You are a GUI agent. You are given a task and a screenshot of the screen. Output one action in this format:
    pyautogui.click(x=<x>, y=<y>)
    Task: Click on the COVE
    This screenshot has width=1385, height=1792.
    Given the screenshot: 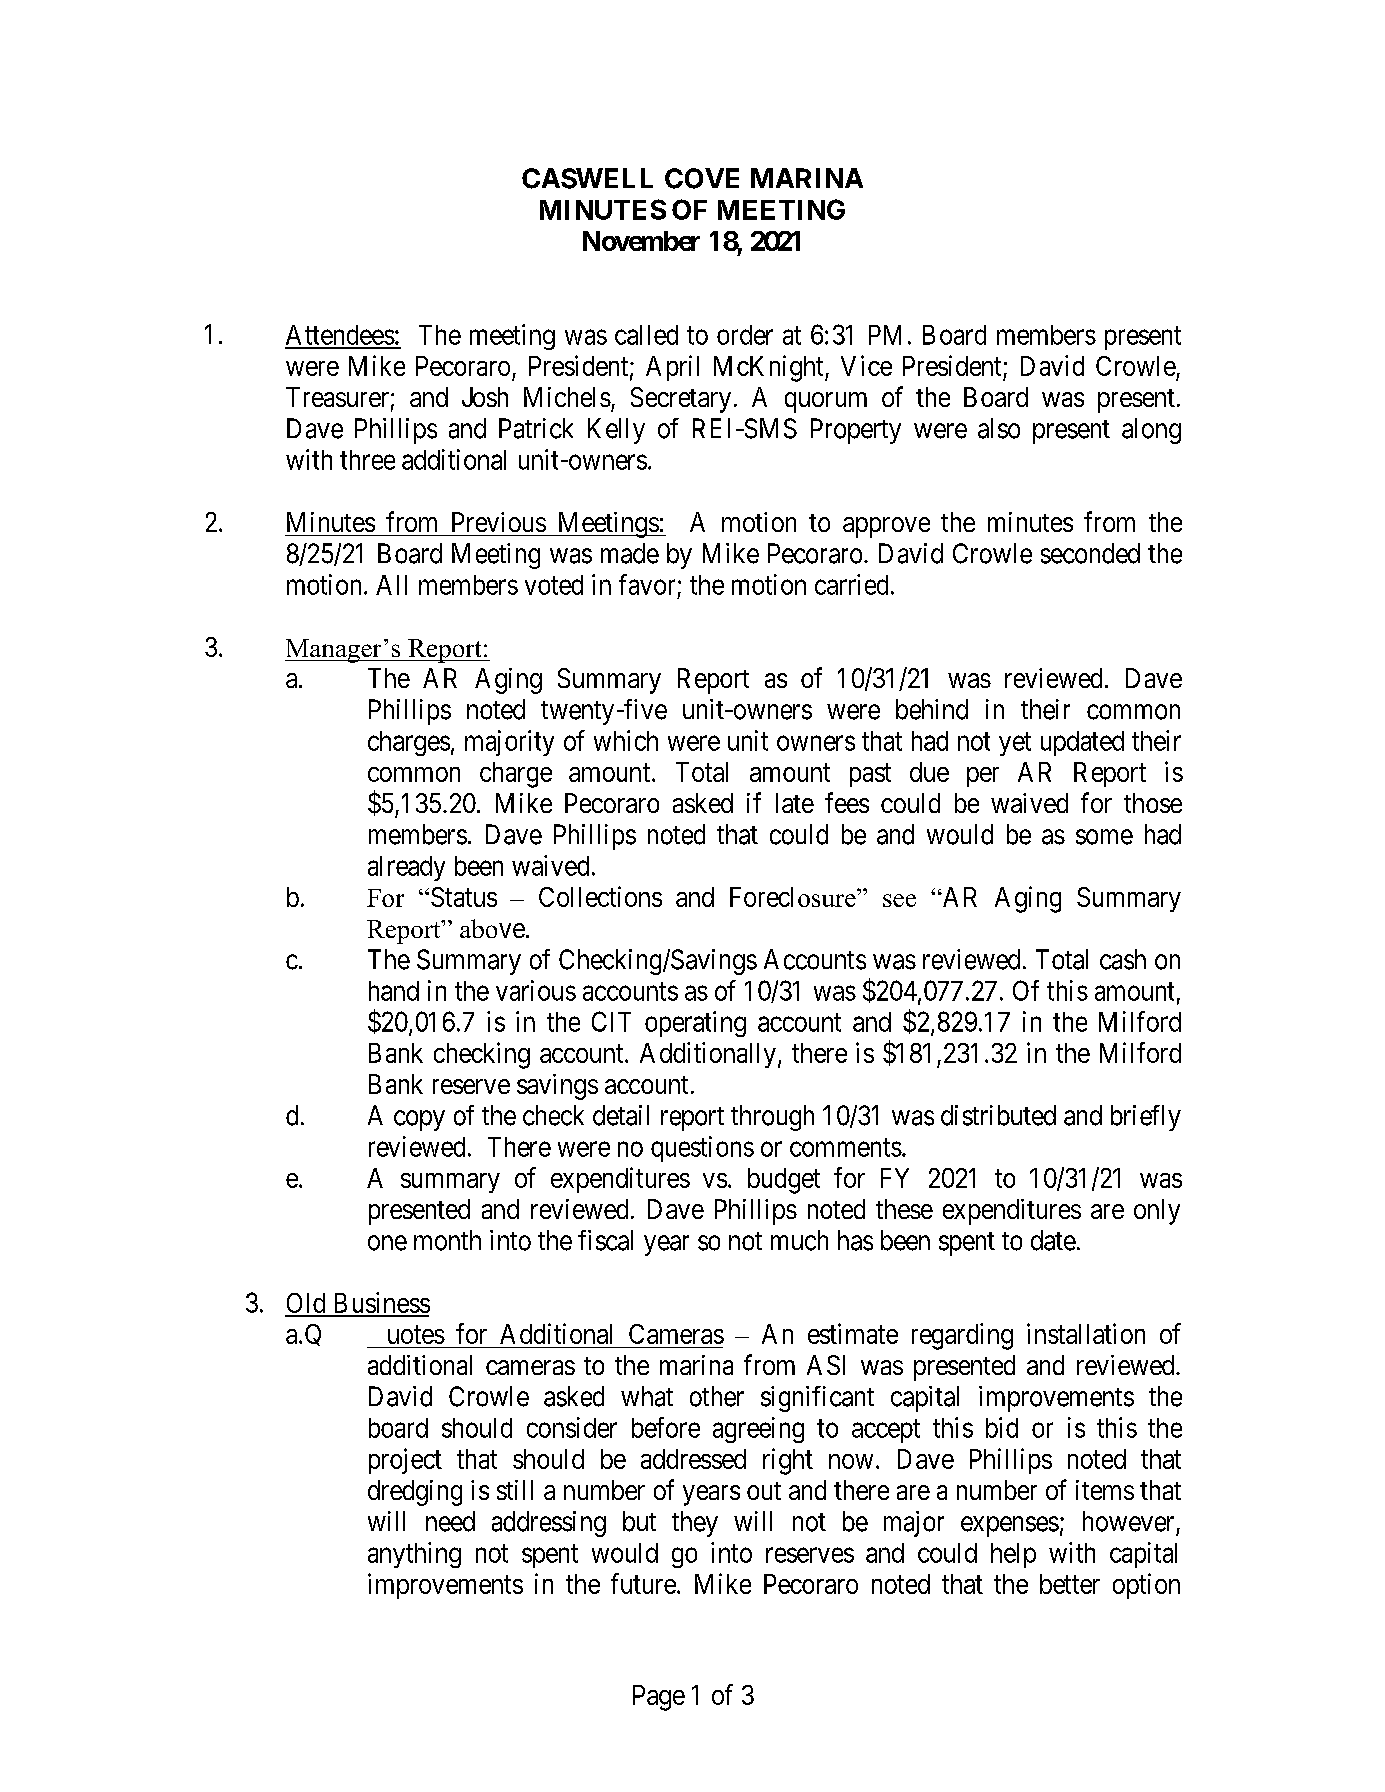 What is the action you would take?
    pyautogui.click(x=702, y=178)
